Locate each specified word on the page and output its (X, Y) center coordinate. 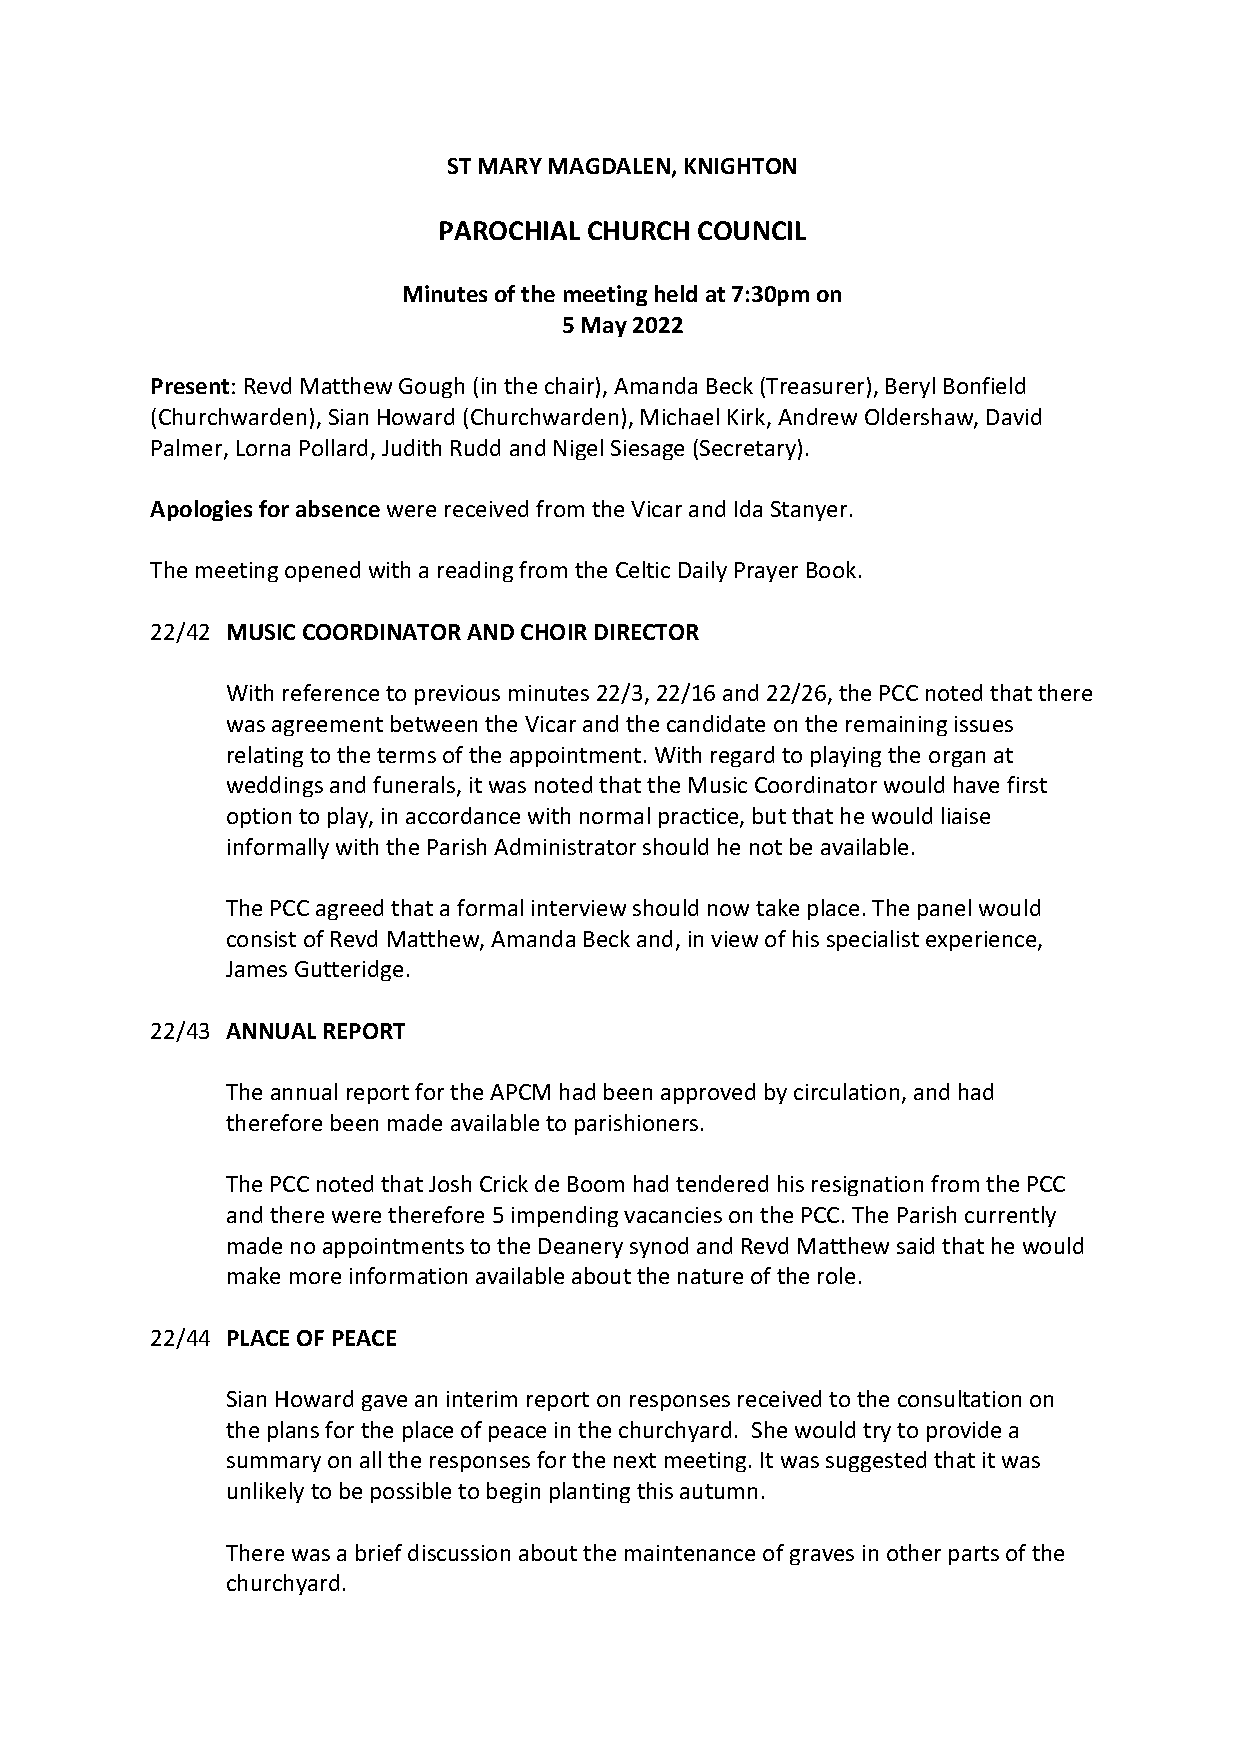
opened (322, 571)
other (914, 1552)
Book (831, 569)
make (254, 1275)
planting (590, 1492)
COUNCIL (752, 230)
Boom (596, 1184)
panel (944, 909)
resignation (867, 1186)
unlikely (266, 1492)
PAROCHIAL (510, 230)
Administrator (565, 846)
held (676, 293)
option (259, 818)
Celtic (643, 569)
